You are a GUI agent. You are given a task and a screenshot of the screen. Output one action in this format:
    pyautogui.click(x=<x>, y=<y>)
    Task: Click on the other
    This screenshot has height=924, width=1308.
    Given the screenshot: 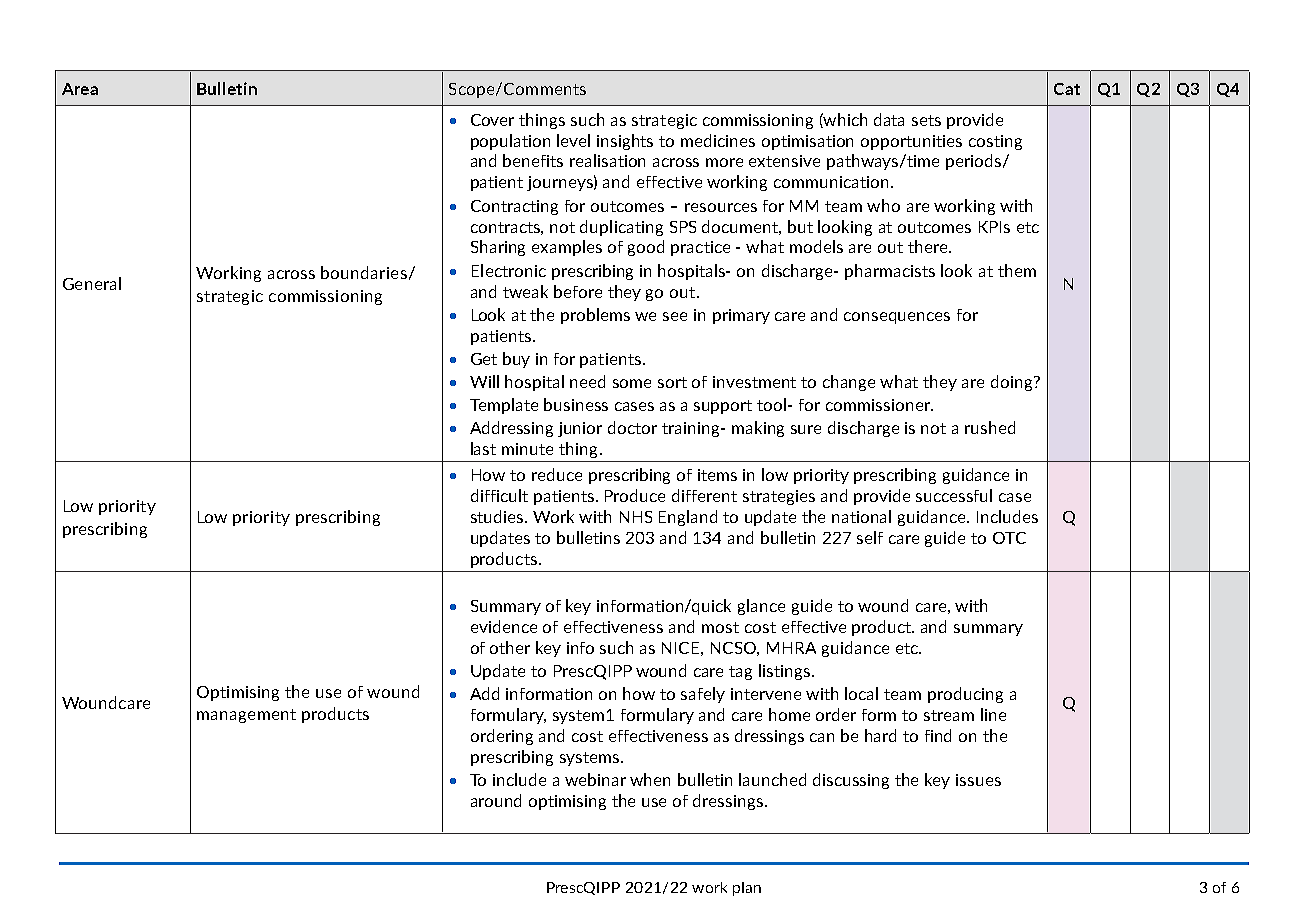 What is the action you would take?
    pyautogui.click(x=510, y=647)
